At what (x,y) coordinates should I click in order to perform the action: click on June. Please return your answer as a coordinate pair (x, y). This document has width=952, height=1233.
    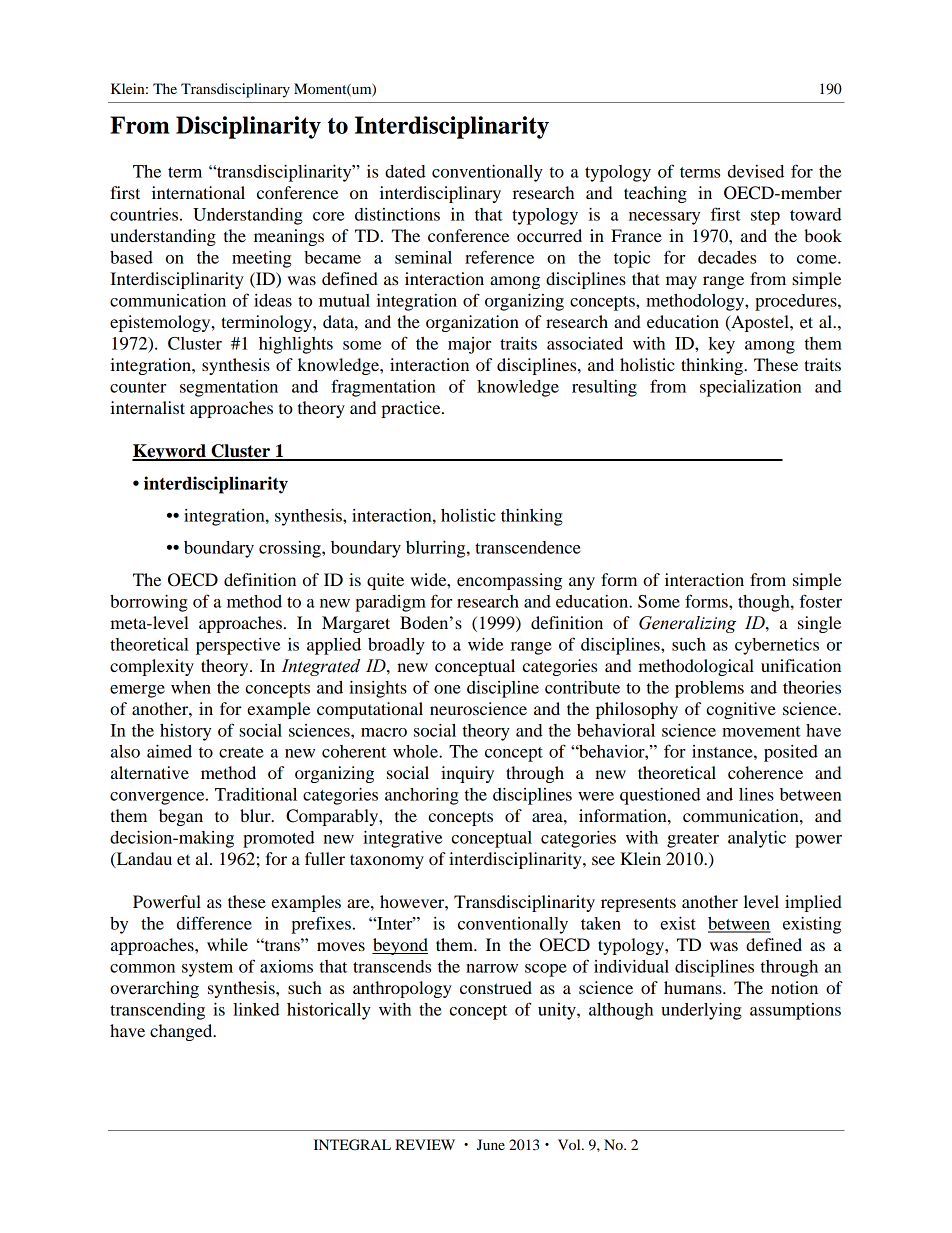
    Looking at the image, I should click on (491, 1144).
